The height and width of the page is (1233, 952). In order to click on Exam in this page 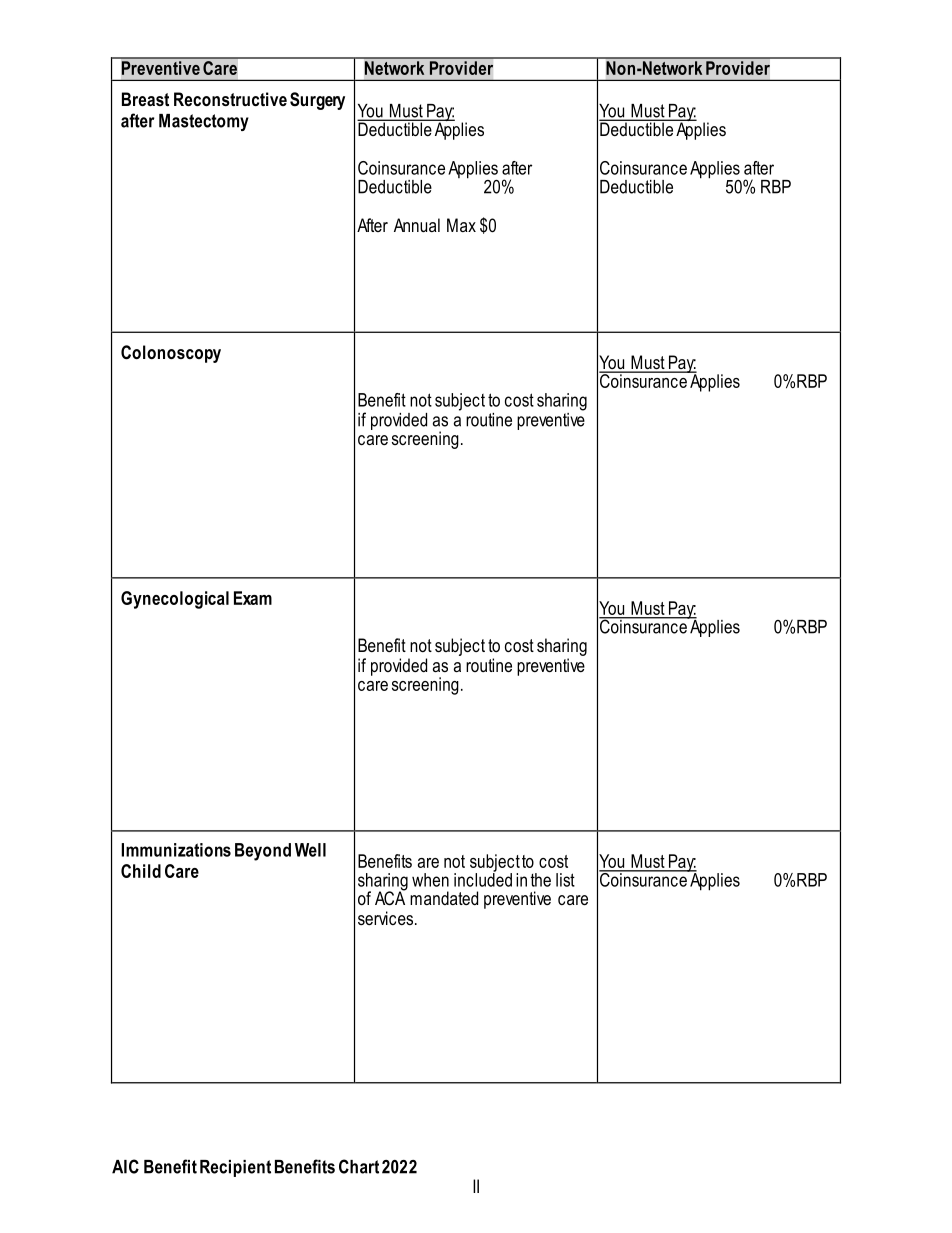, I will do `click(253, 598)`.
